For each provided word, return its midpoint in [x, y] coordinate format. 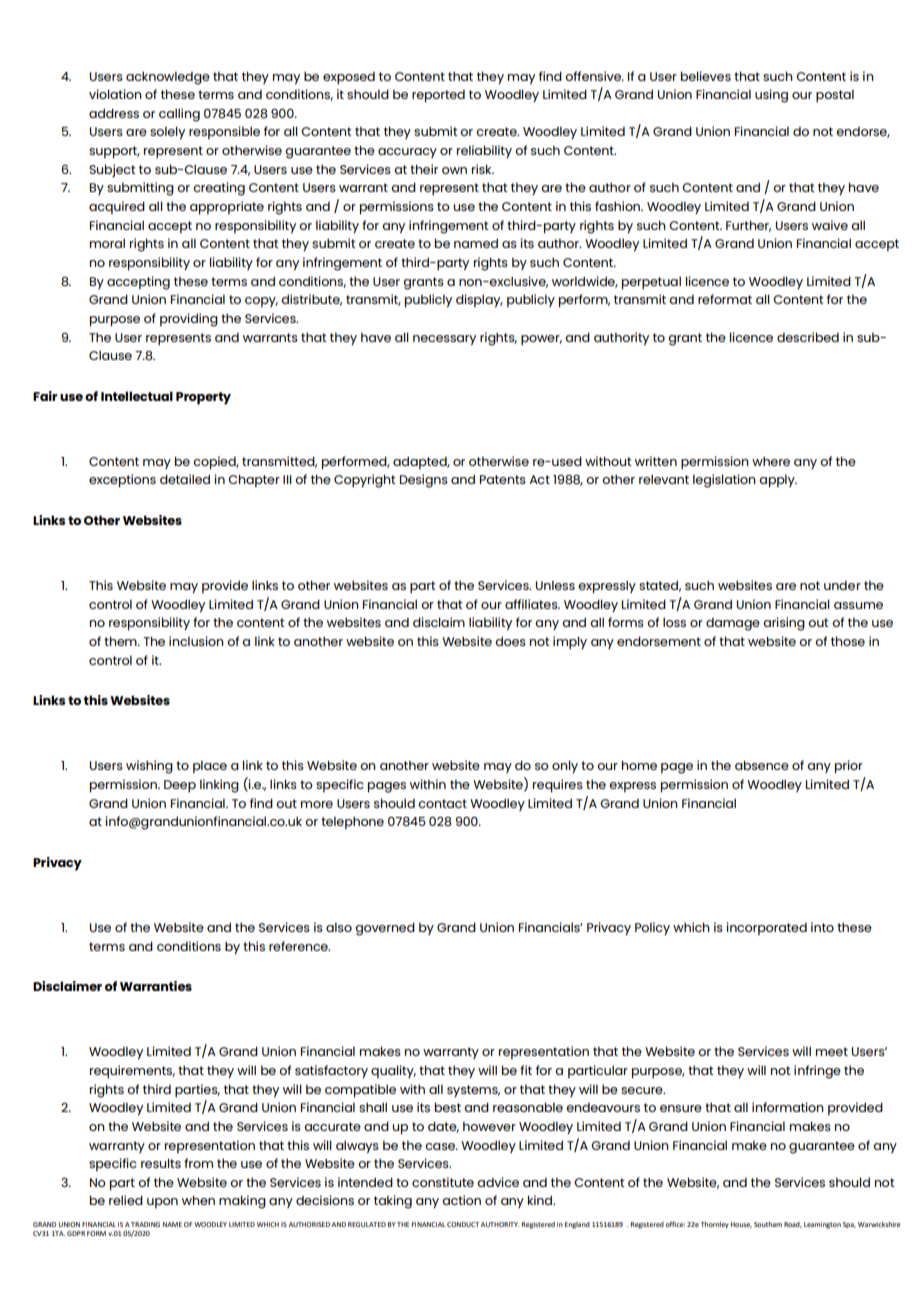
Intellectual [137, 396]
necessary [444, 340]
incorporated [766, 929]
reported [438, 96]
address [114, 113]
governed [385, 929]
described [808, 337]
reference [299, 946]
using [771, 96]
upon [162, 1203]
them [121, 641]
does [510, 641]
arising [784, 624]
